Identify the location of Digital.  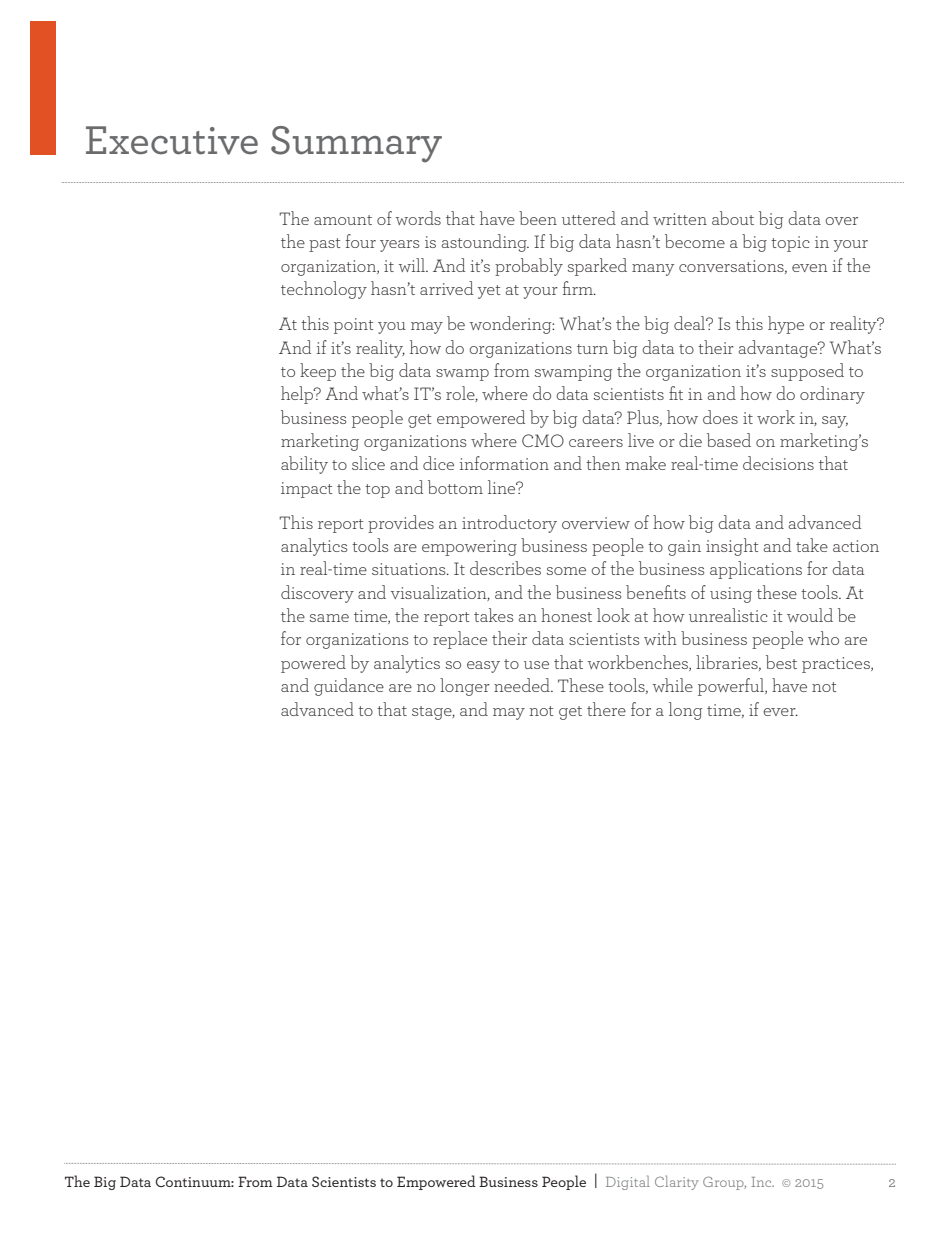
(628, 1182).
